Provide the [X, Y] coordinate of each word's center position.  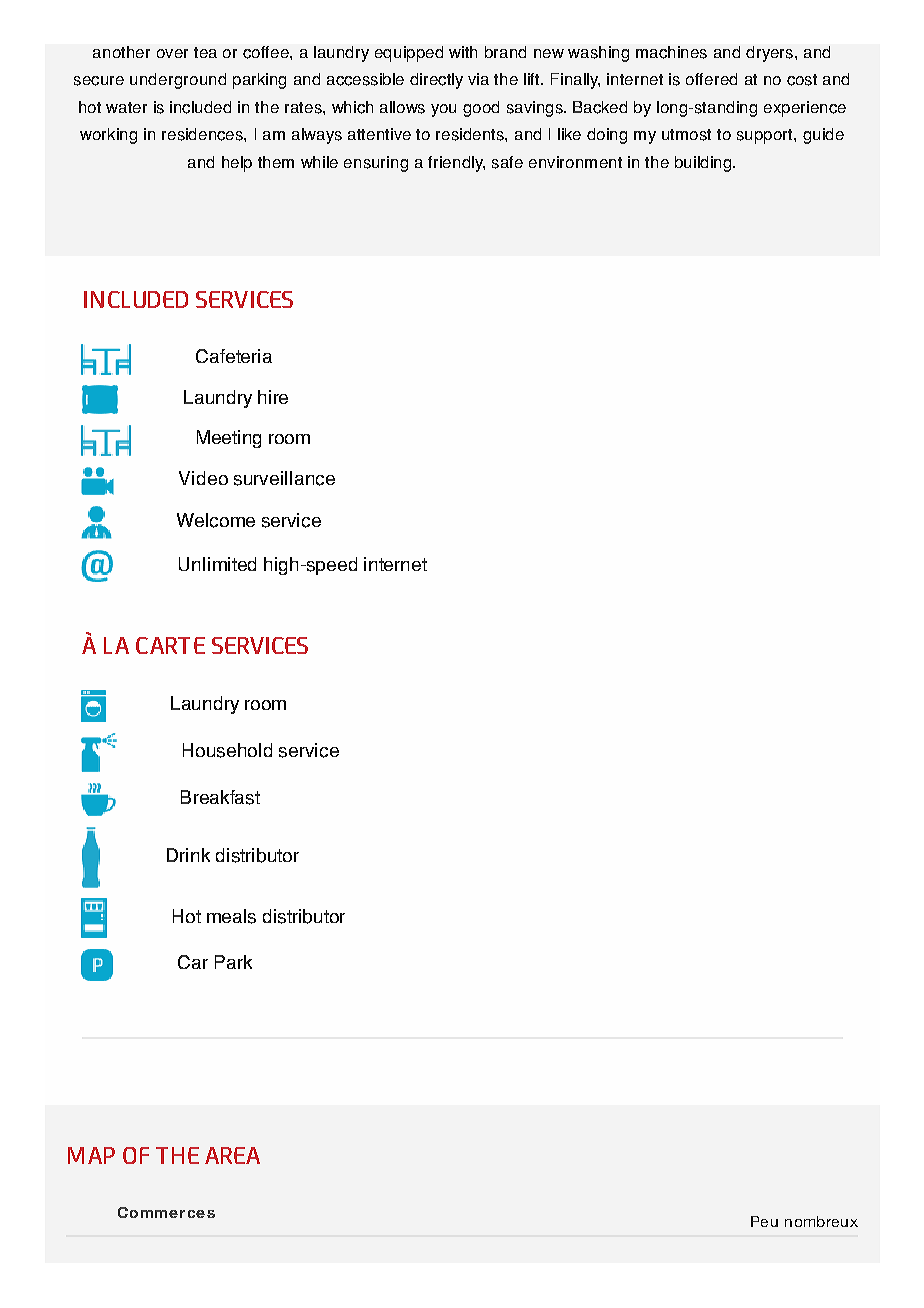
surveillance [284, 478]
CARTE [170, 645]
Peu [764, 1221]
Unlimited [217, 564]
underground [178, 81]
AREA [232, 1155]
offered [711, 79]
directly [436, 81]
